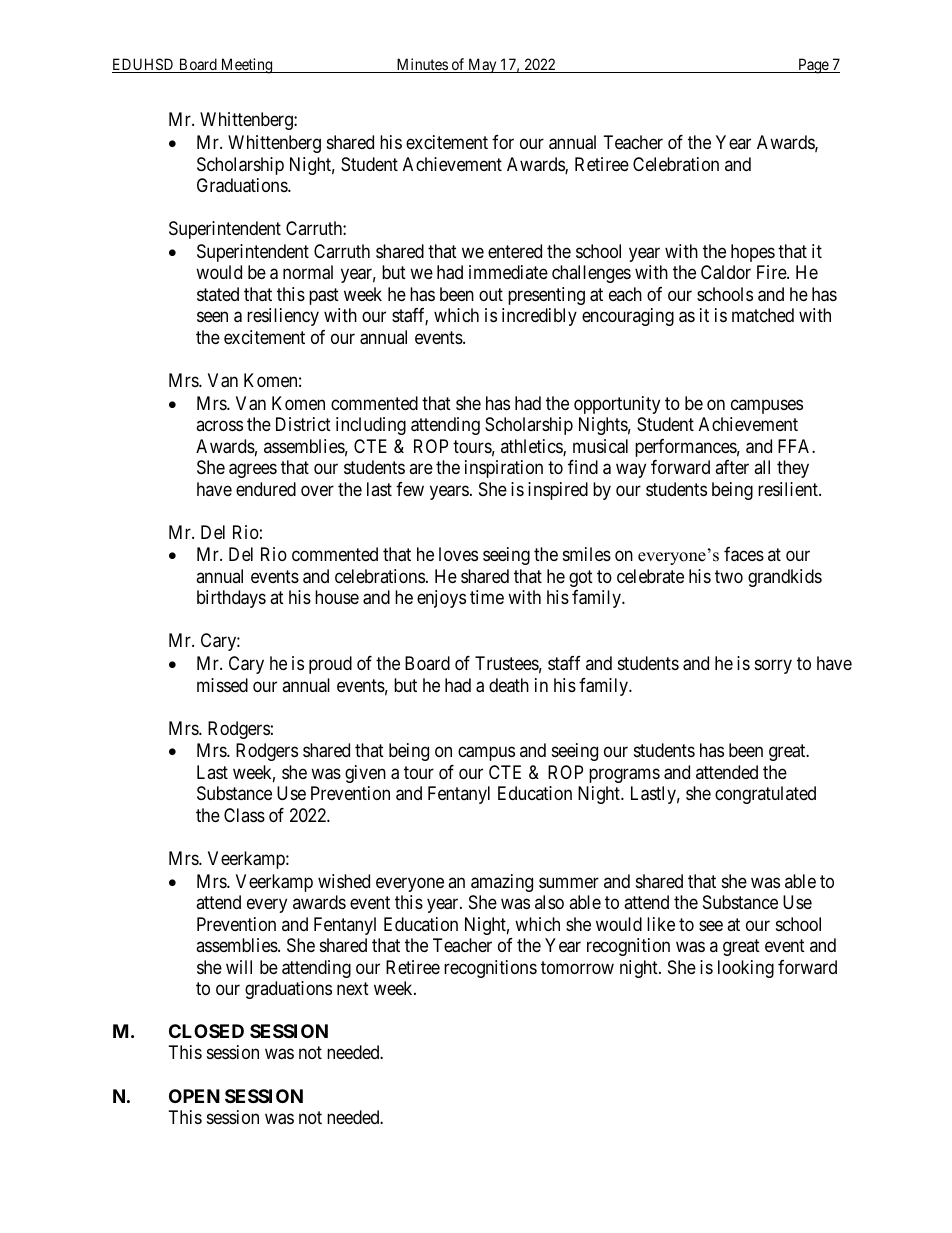 This image has height=1233, width=952. What do you see at coordinates (206, 1031) in the image?
I see `CLOSED` at bounding box center [206, 1031].
